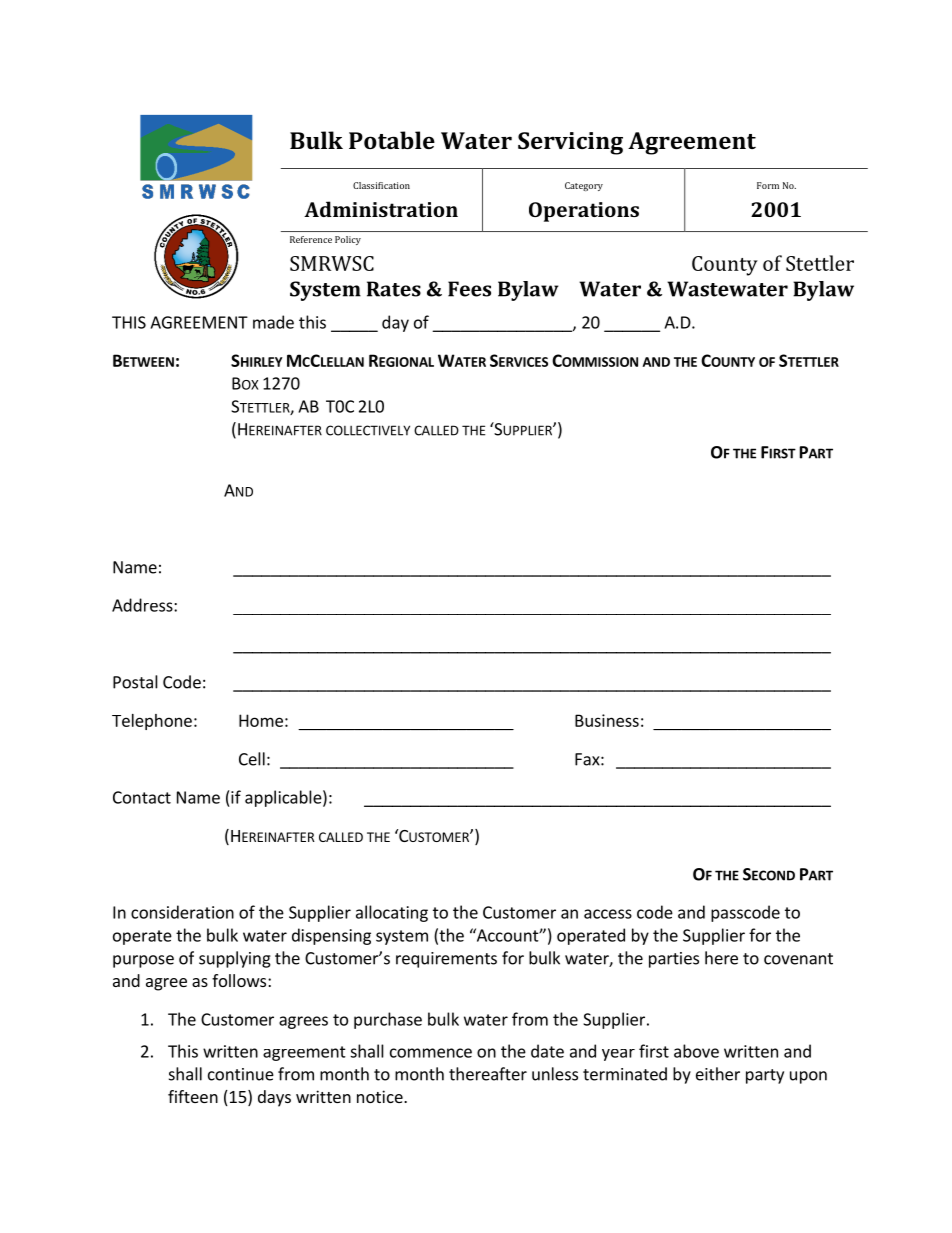  Describe the element at coordinates (311, 239) in the screenshot. I see `Reference` at that location.
